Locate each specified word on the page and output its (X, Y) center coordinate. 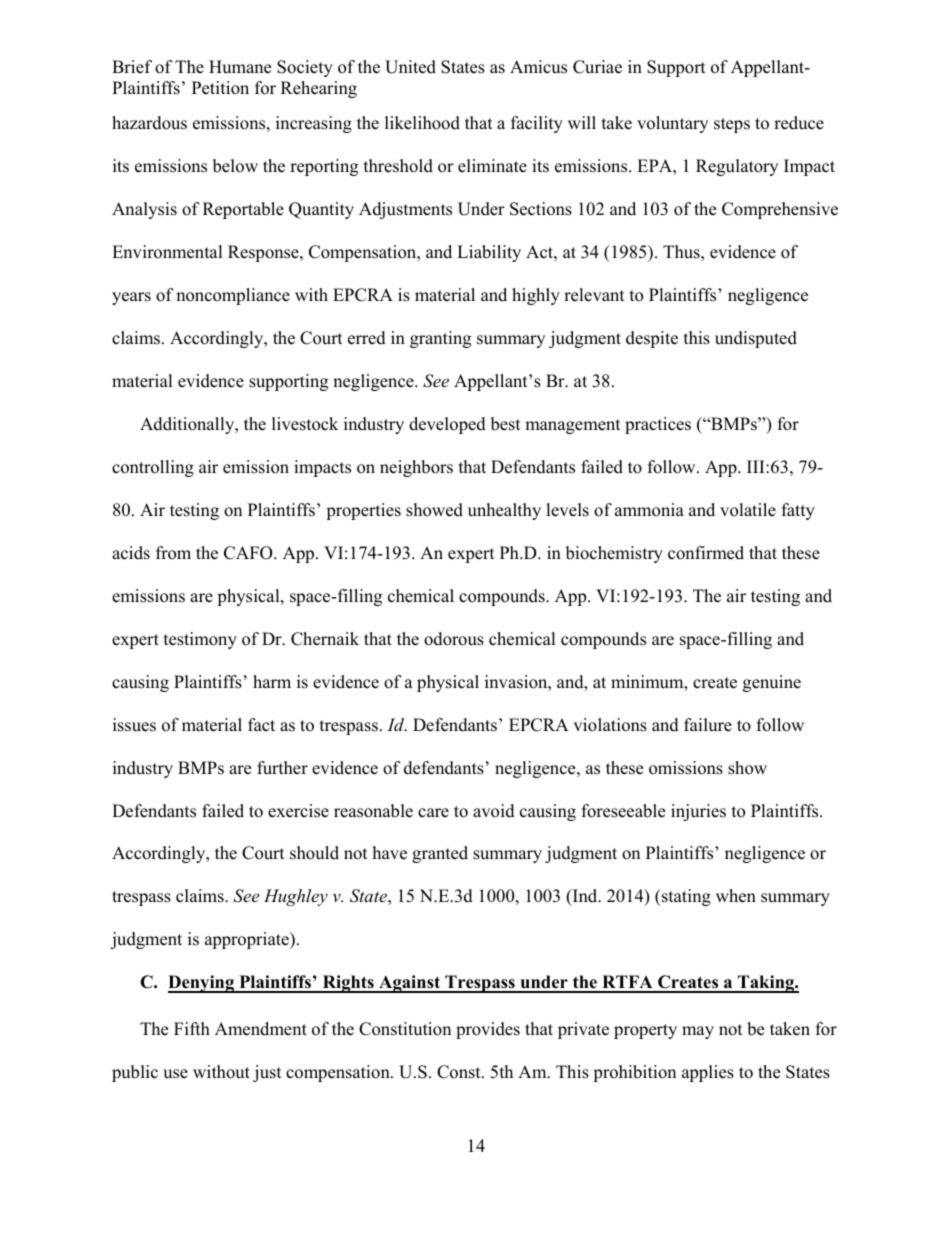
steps (732, 125)
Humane (240, 67)
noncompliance (233, 296)
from (173, 553)
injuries (698, 812)
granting (440, 339)
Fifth (192, 1028)
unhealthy (504, 511)
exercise (298, 811)
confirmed (706, 553)
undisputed (756, 339)
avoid (494, 811)
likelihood (422, 123)
